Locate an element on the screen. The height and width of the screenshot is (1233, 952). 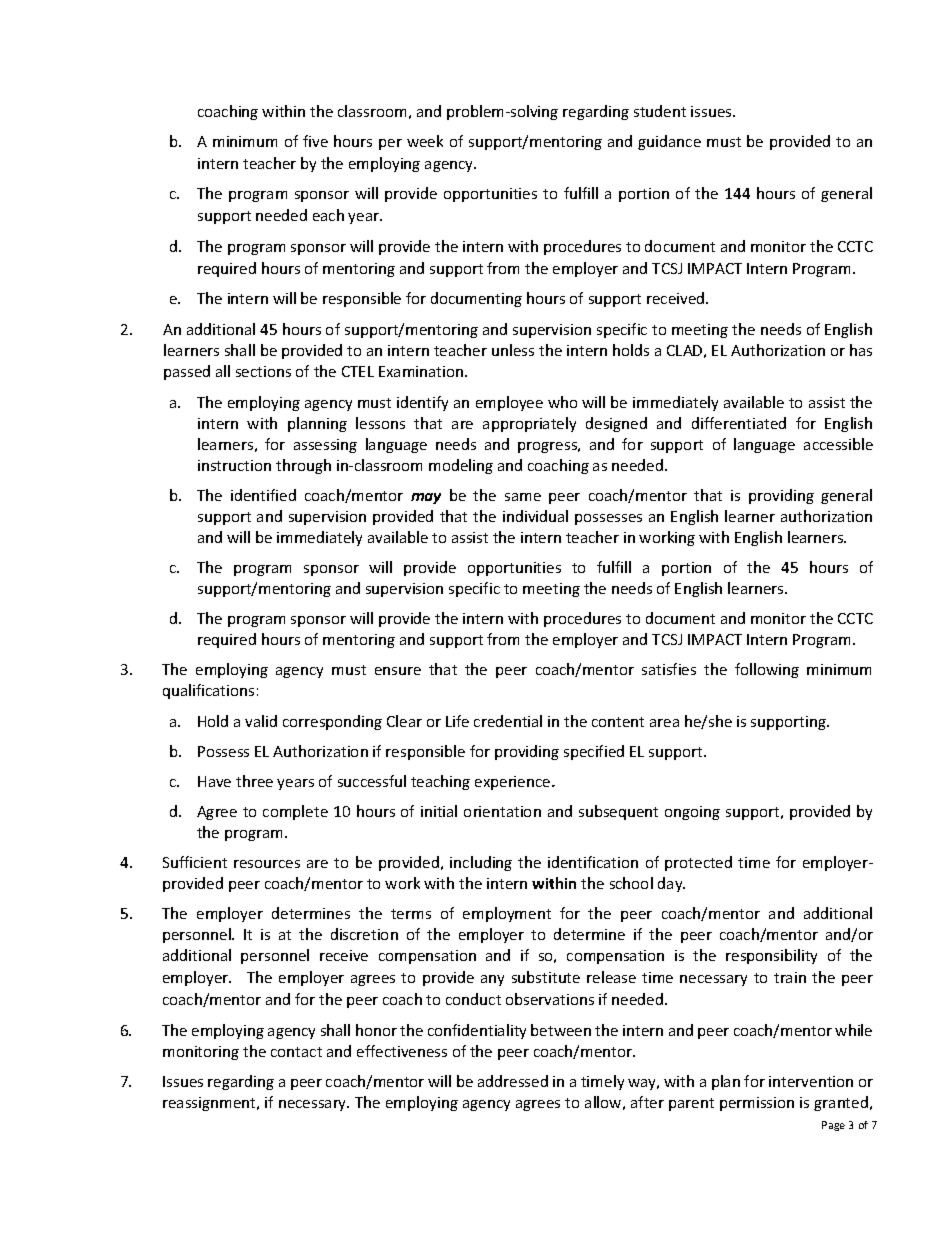
guidance is located at coordinates (669, 142).
